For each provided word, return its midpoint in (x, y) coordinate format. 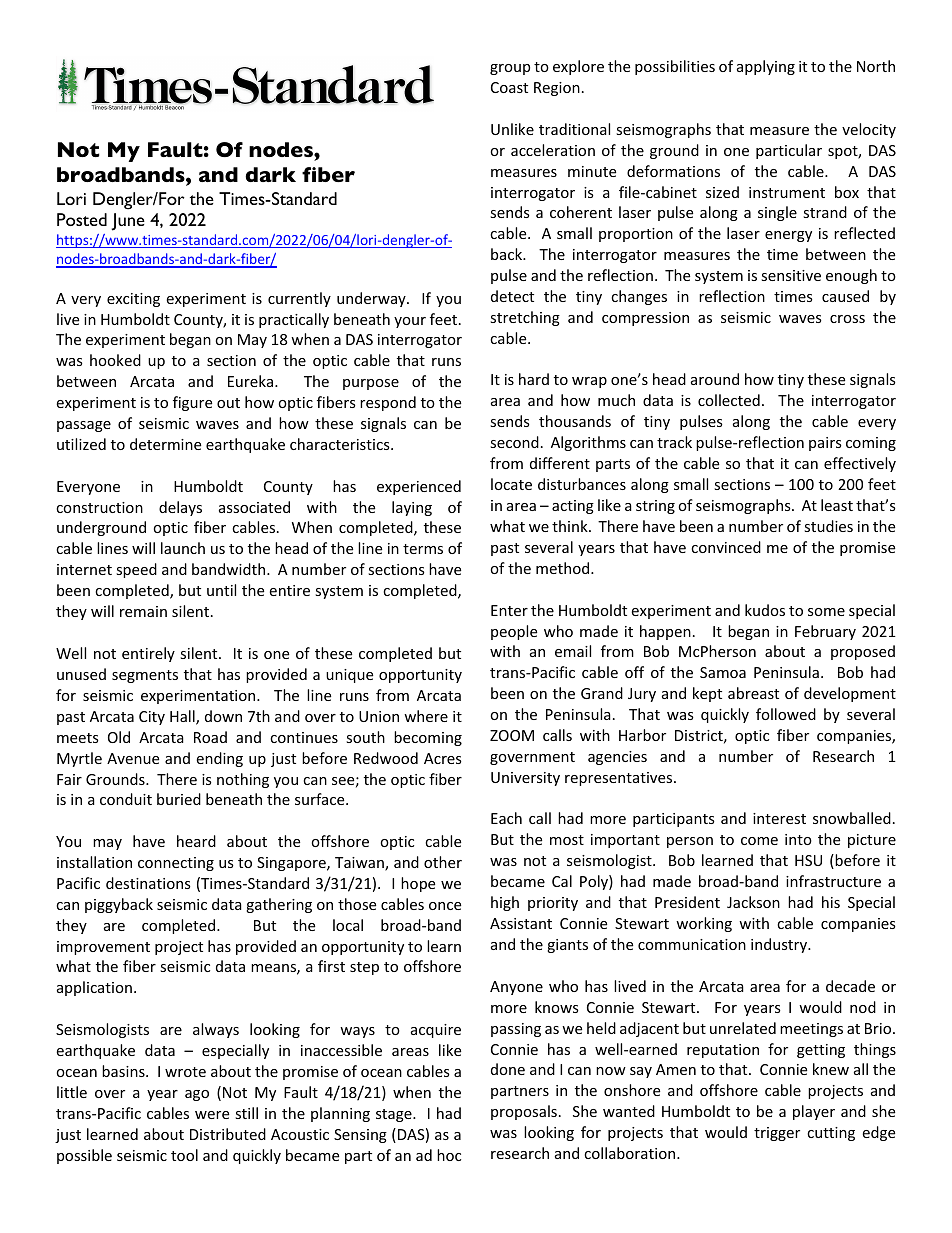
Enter (509, 610)
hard (534, 379)
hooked (115, 360)
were (212, 1115)
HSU (808, 860)
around (715, 379)
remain (143, 611)
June (128, 222)
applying (766, 67)
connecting (176, 864)
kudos (765, 610)
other (443, 862)
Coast (509, 87)
